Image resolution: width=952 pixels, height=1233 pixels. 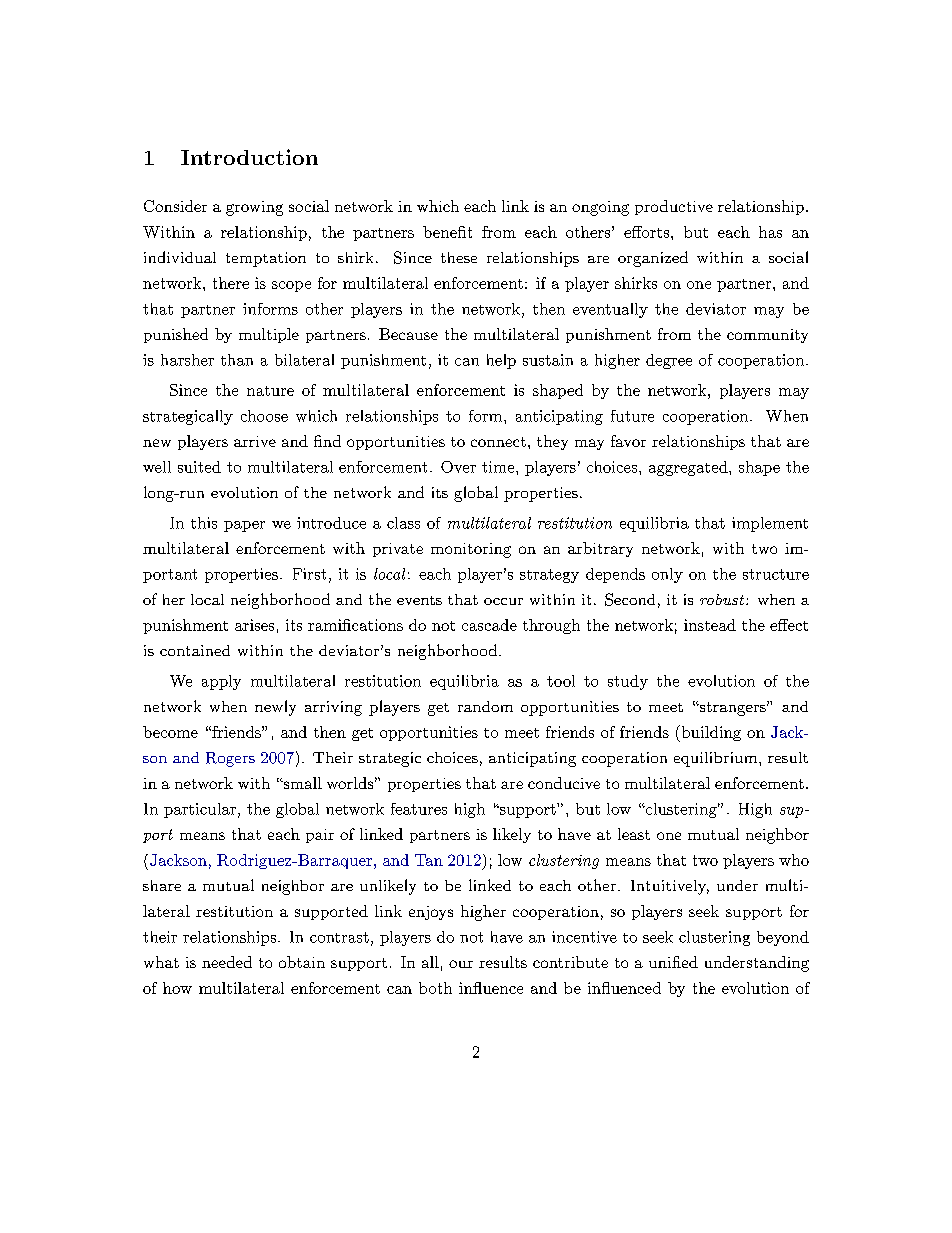 I want to click on Introduction, so click(x=249, y=157).
